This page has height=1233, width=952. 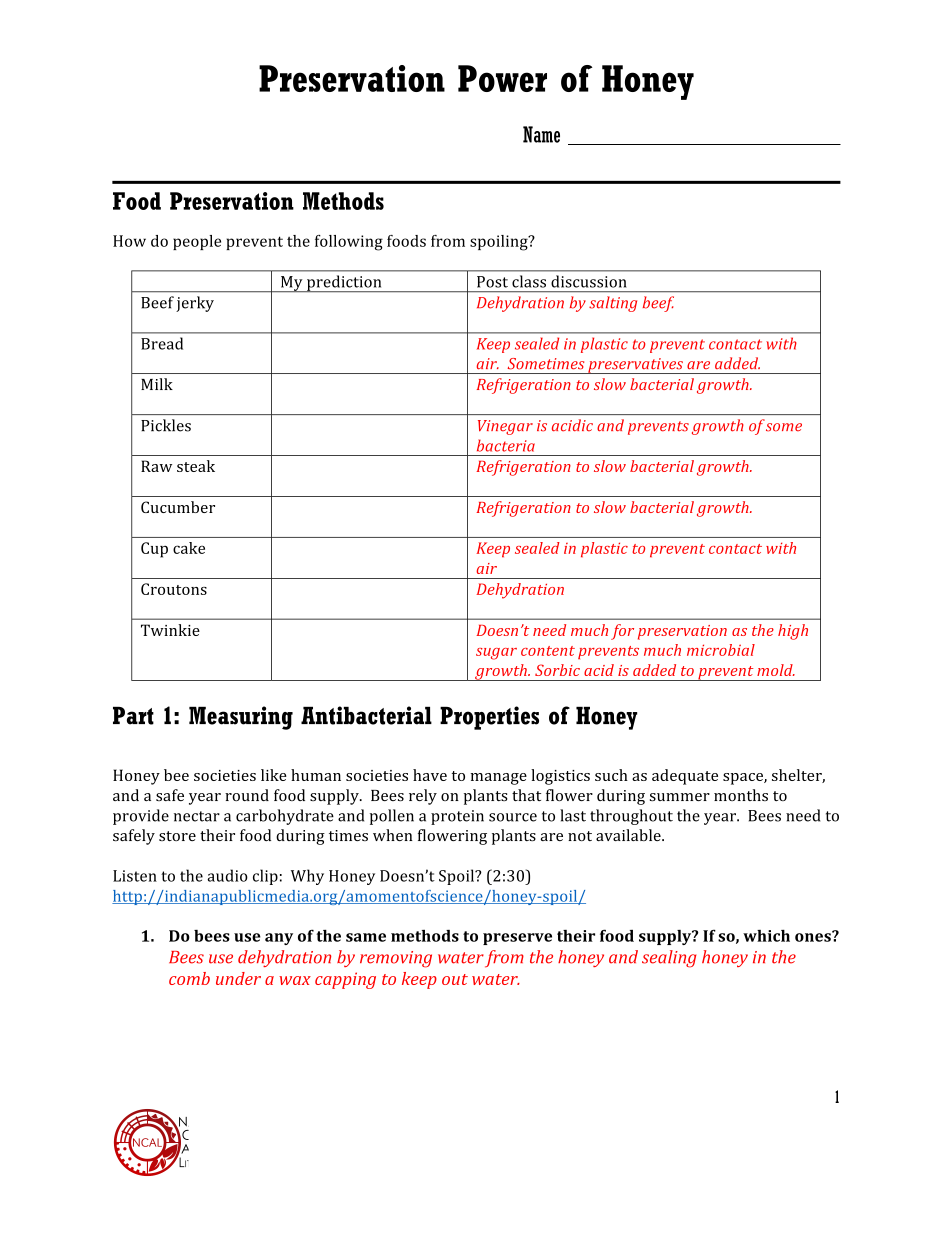 What do you see at coordinates (517, 939) in the page?
I see `preserve` at bounding box center [517, 939].
